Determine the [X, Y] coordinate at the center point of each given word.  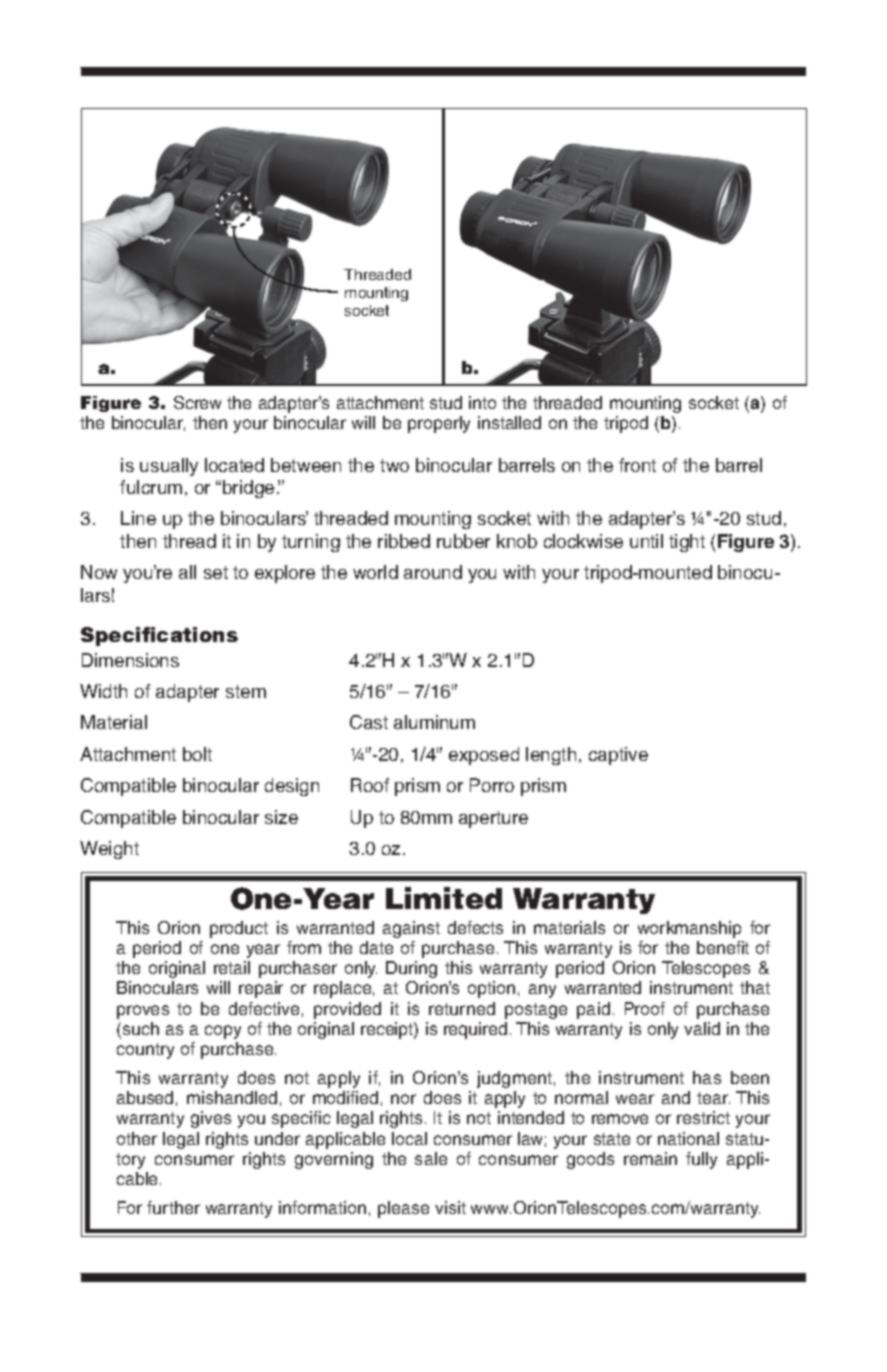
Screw [197, 402]
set [216, 572]
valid [702, 1028]
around [433, 572]
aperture [493, 819]
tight [687, 543]
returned [462, 1008]
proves [143, 1012]
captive [618, 756]
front [637, 465]
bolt [197, 754]
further [173, 1207]
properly [439, 424]
